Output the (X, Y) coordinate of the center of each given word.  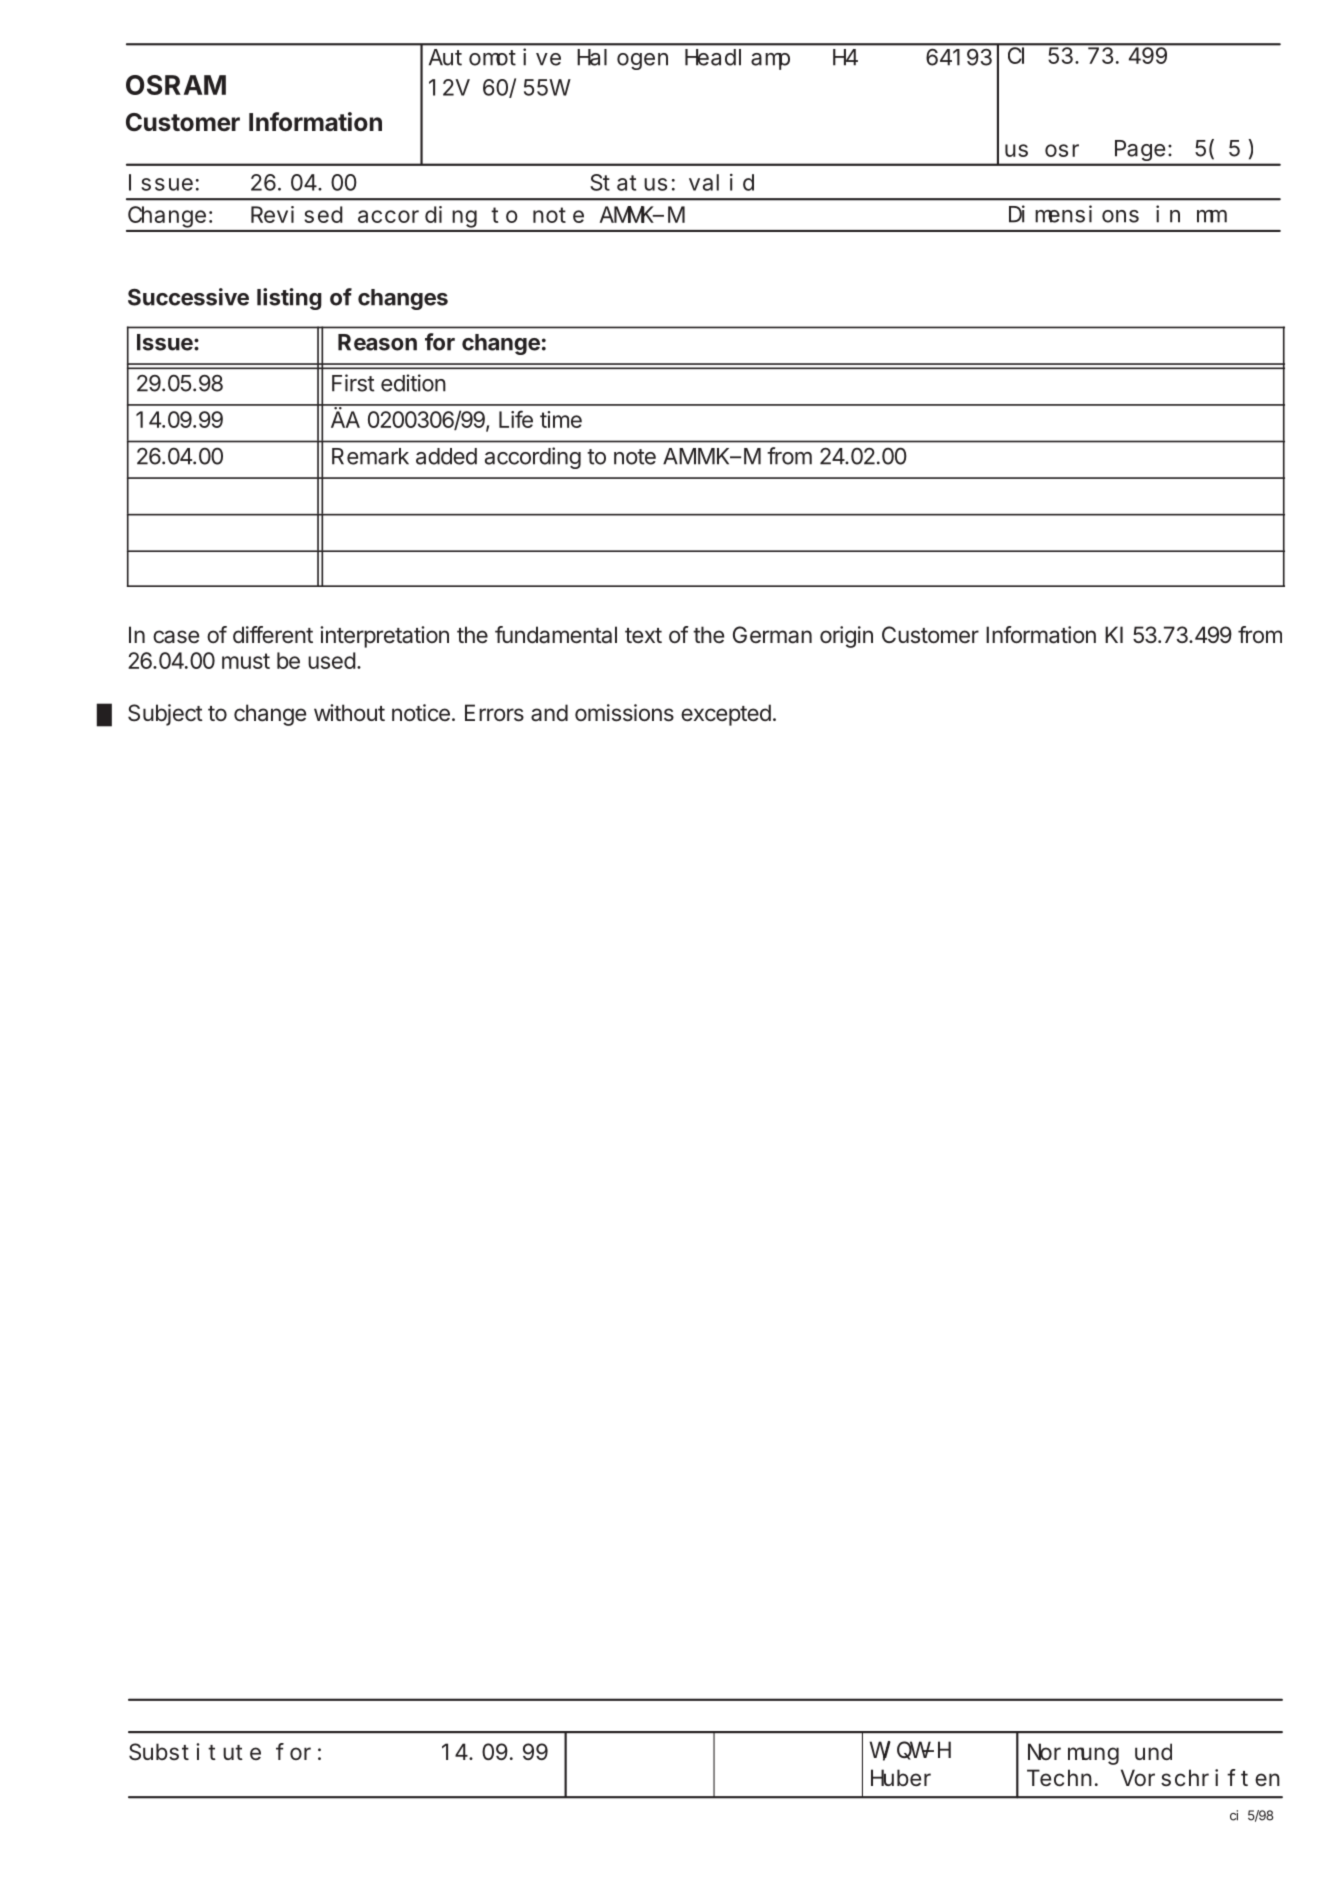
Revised (297, 214)
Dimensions (1074, 214)
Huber (901, 1777)
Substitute (195, 1752)
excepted (726, 715)
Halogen (622, 59)
